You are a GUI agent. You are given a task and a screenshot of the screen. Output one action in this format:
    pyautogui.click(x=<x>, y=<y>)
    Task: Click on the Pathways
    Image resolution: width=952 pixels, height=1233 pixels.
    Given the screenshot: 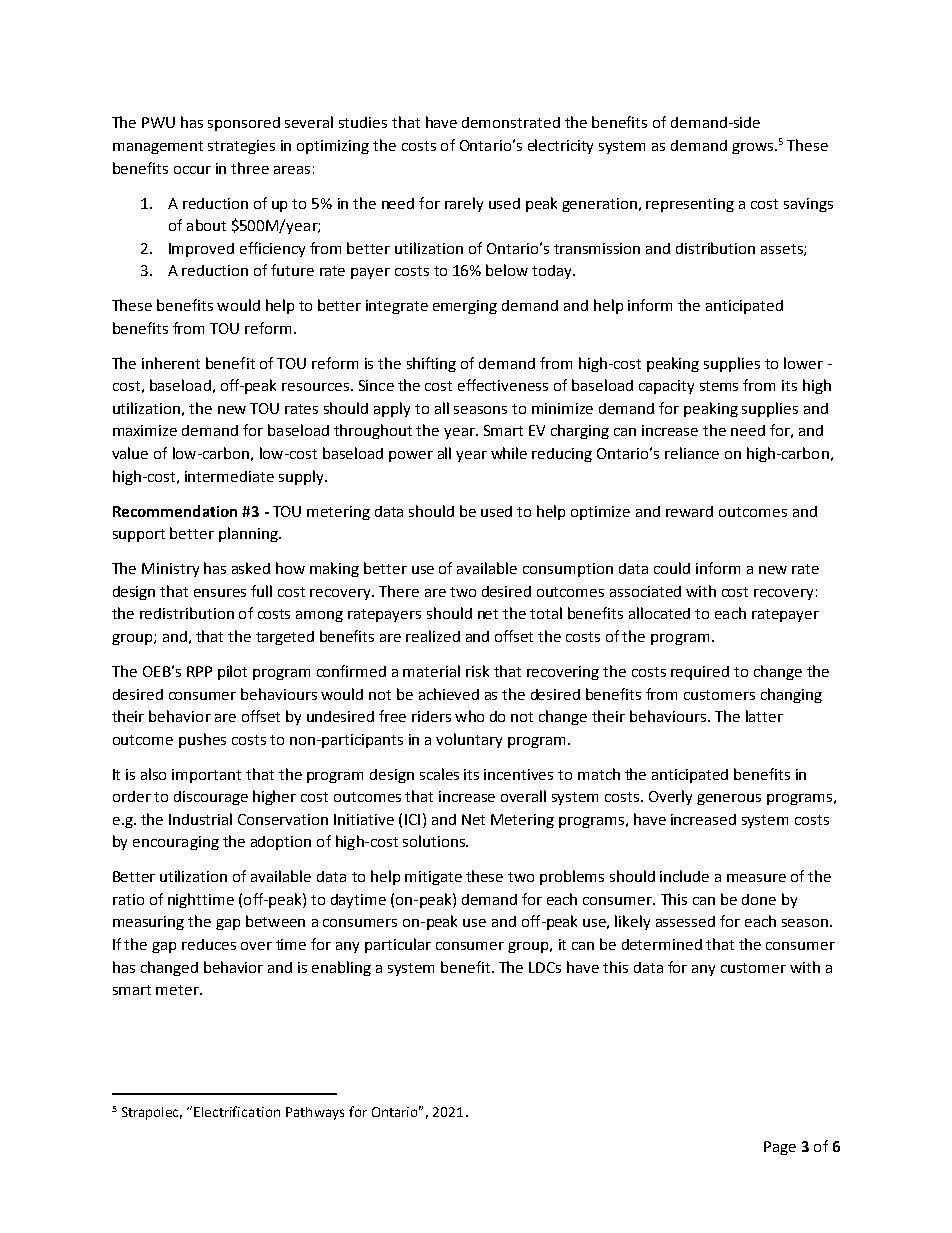 What is the action you would take?
    pyautogui.click(x=315, y=1113)
